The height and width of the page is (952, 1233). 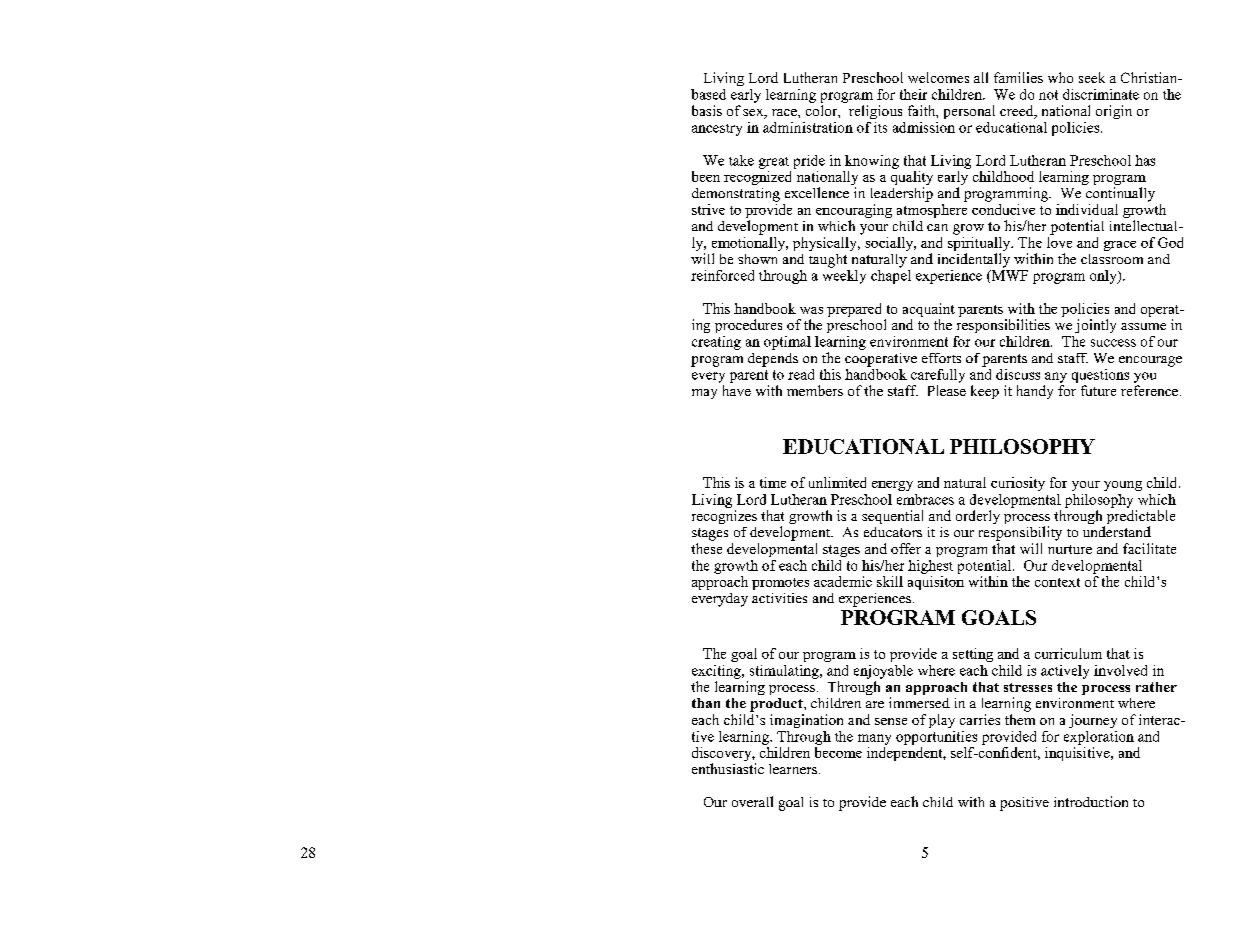 What do you see at coordinates (1101, 94) in the page?
I see `discriminate` at bounding box center [1101, 94].
